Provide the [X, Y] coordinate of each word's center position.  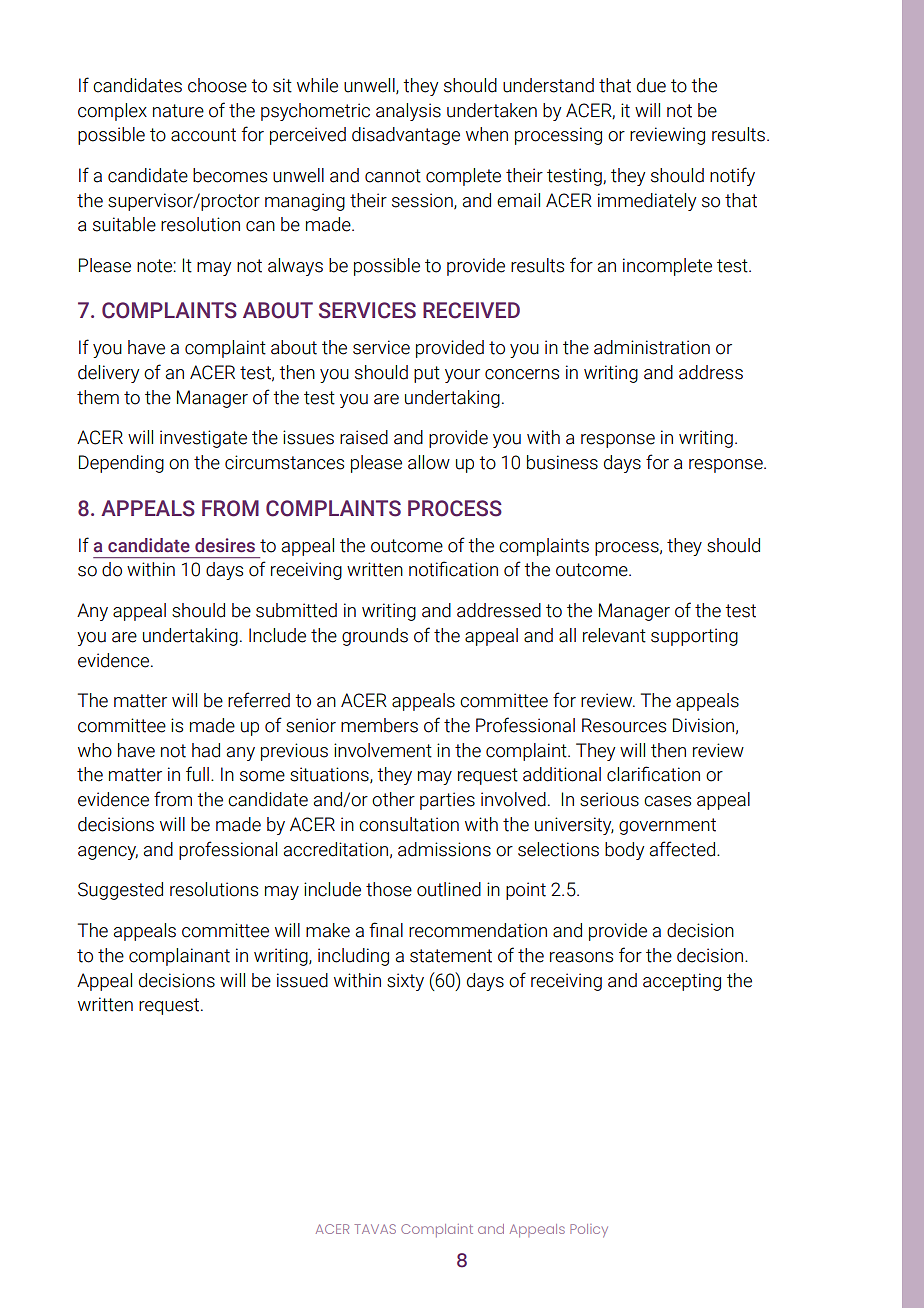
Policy [589, 1231]
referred [259, 700]
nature [178, 111]
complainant [179, 957]
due [651, 85]
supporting [694, 637]
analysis [408, 112]
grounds [375, 637]
